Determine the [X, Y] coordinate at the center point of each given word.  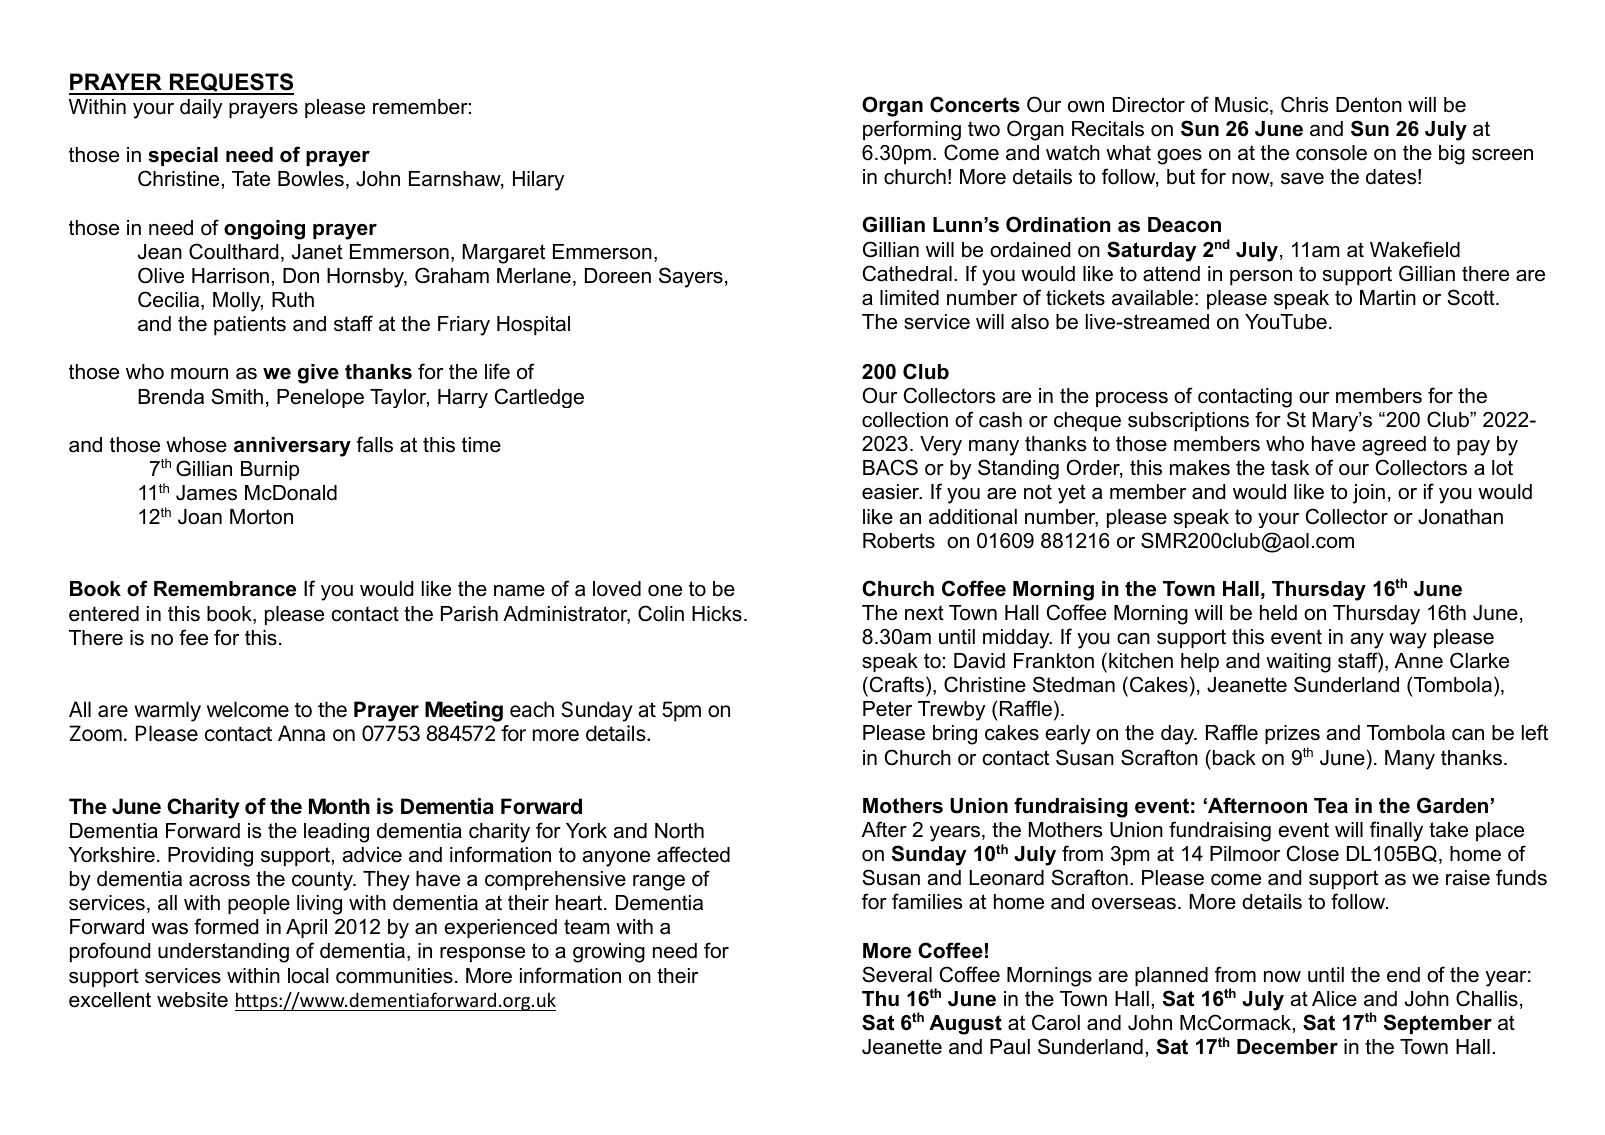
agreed [1394, 446]
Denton [1369, 105]
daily [201, 109]
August [965, 1025]
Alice [1334, 999]
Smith [237, 396]
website [192, 1000]
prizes [1292, 736]
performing [912, 130]
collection [905, 420]
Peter [887, 709]
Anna [301, 733]
